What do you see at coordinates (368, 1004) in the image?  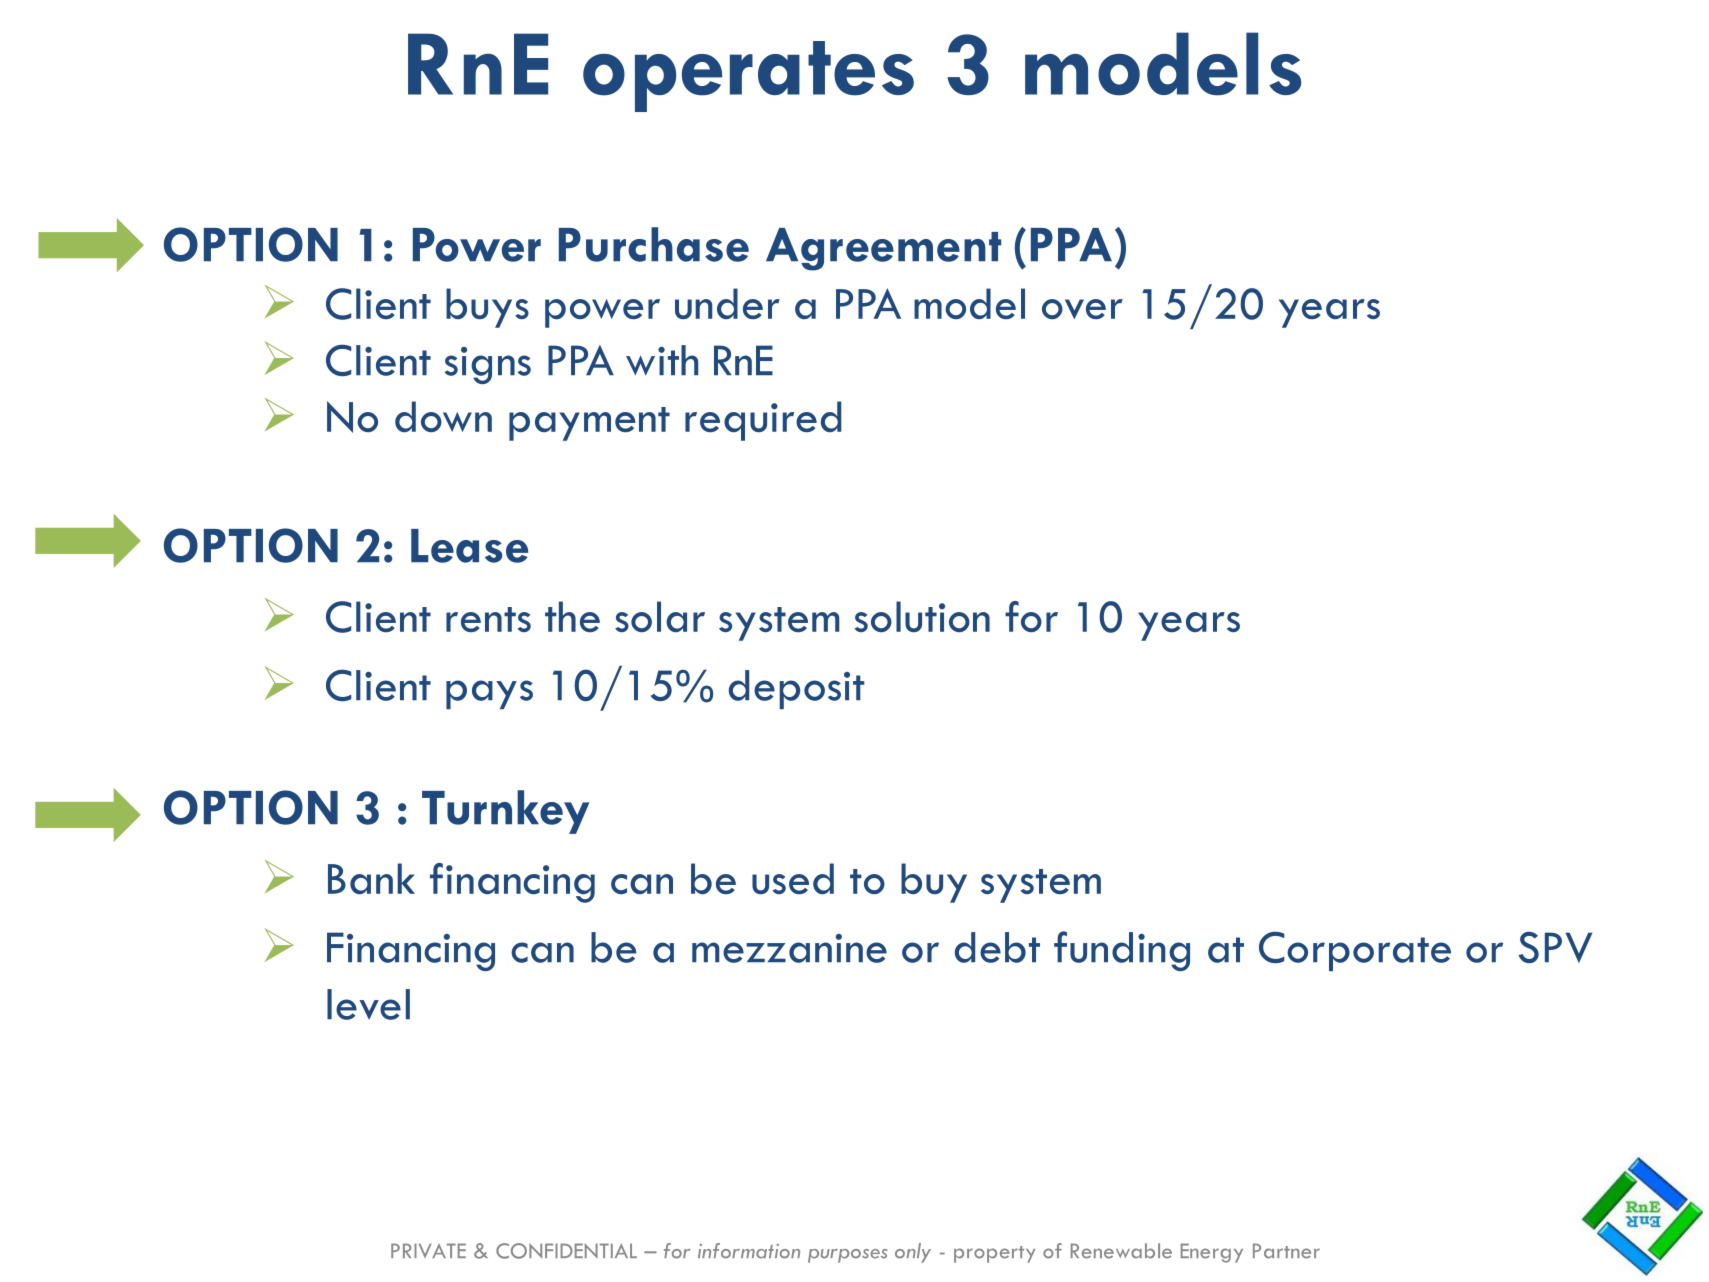 I see `level` at bounding box center [368, 1004].
